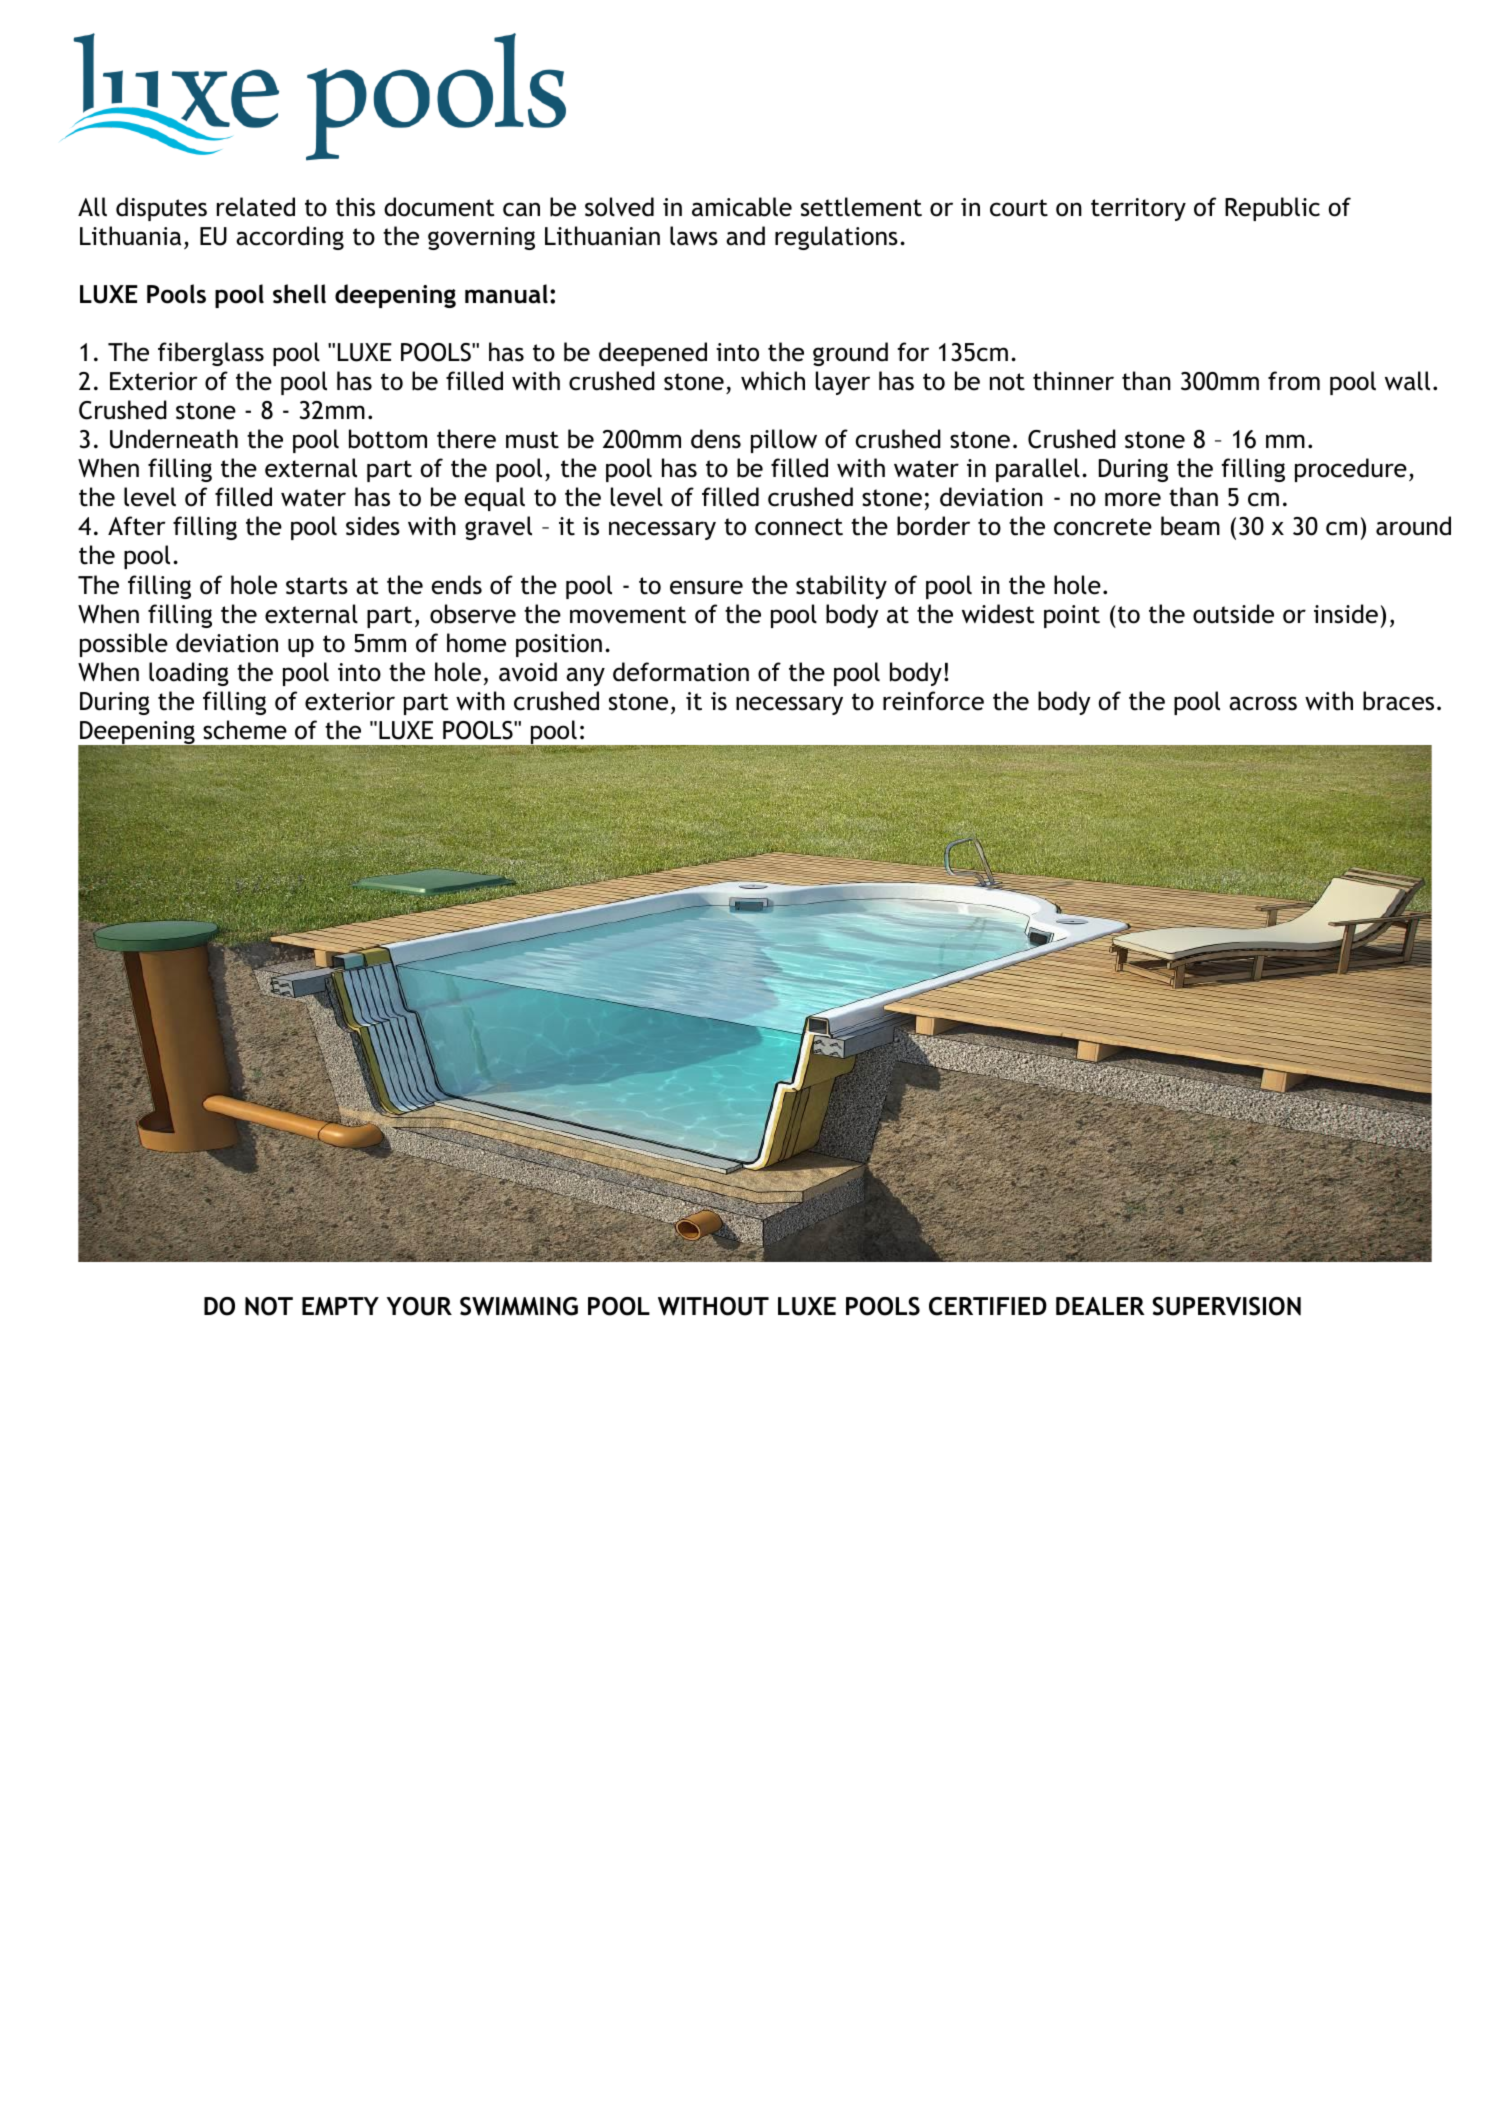 This document has width=1490, height=2107. Describe the element at coordinates (189, 674) in the document. I see `loading` at that location.
